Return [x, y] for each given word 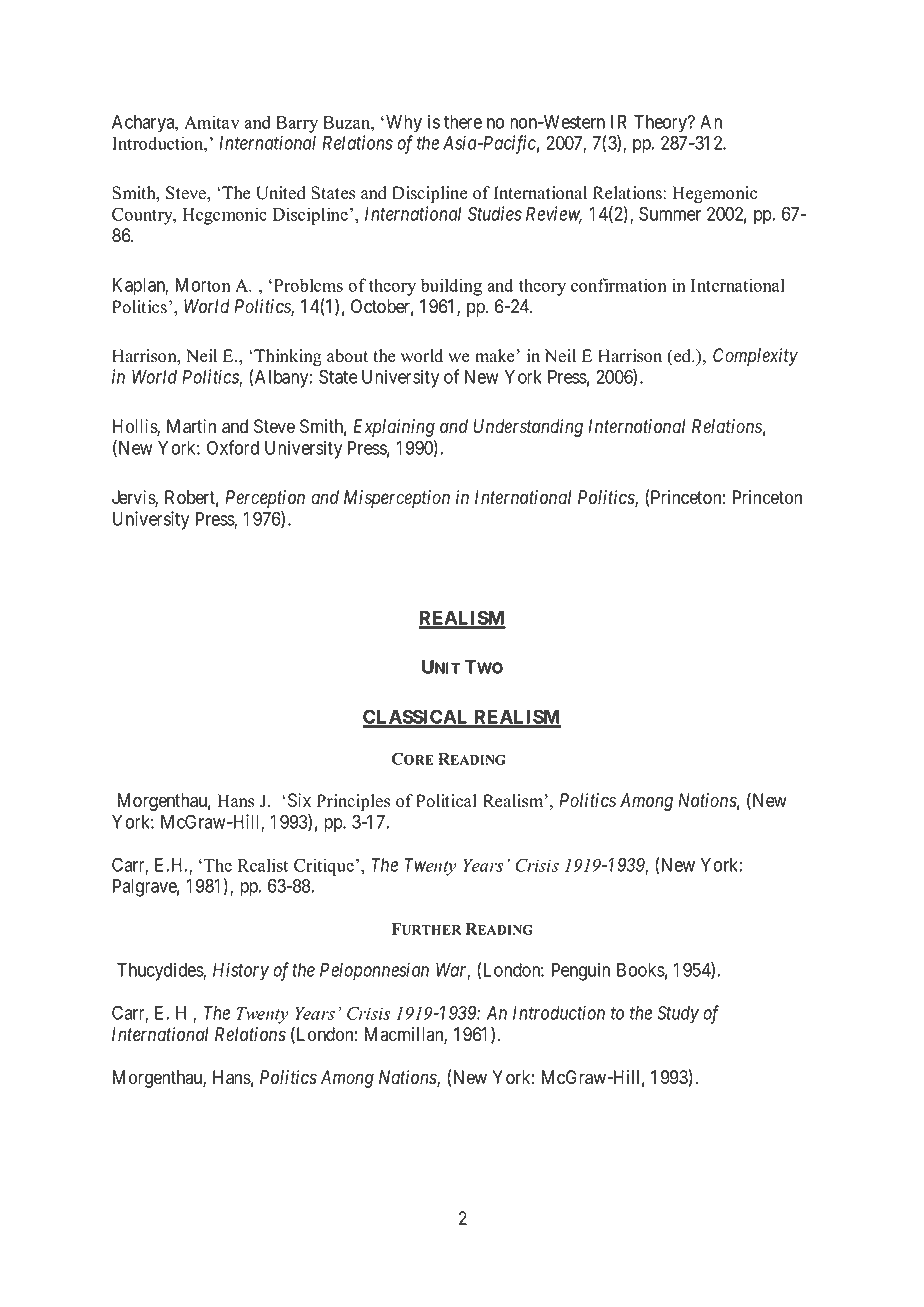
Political [446, 801]
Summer [670, 213]
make [496, 356]
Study [678, 1014]
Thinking [287, 357]
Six [299, 800]
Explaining [394, 428]
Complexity [755, 357]
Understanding [528, 428]
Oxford [233, 447]
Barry [297, 124]
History [241, 971]
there [463, 122]
